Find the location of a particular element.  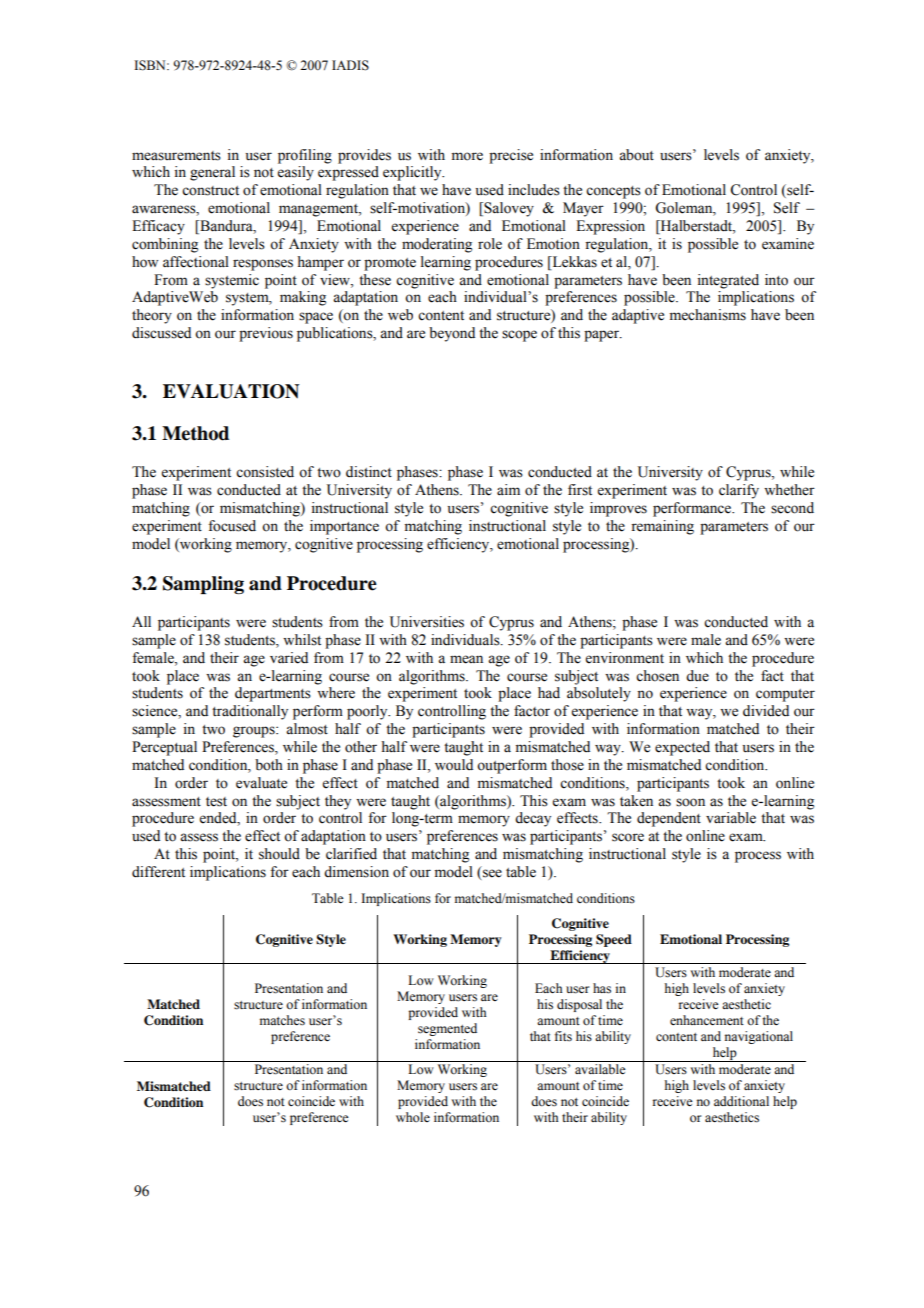

Speed is located at coordinates (614, 940).
